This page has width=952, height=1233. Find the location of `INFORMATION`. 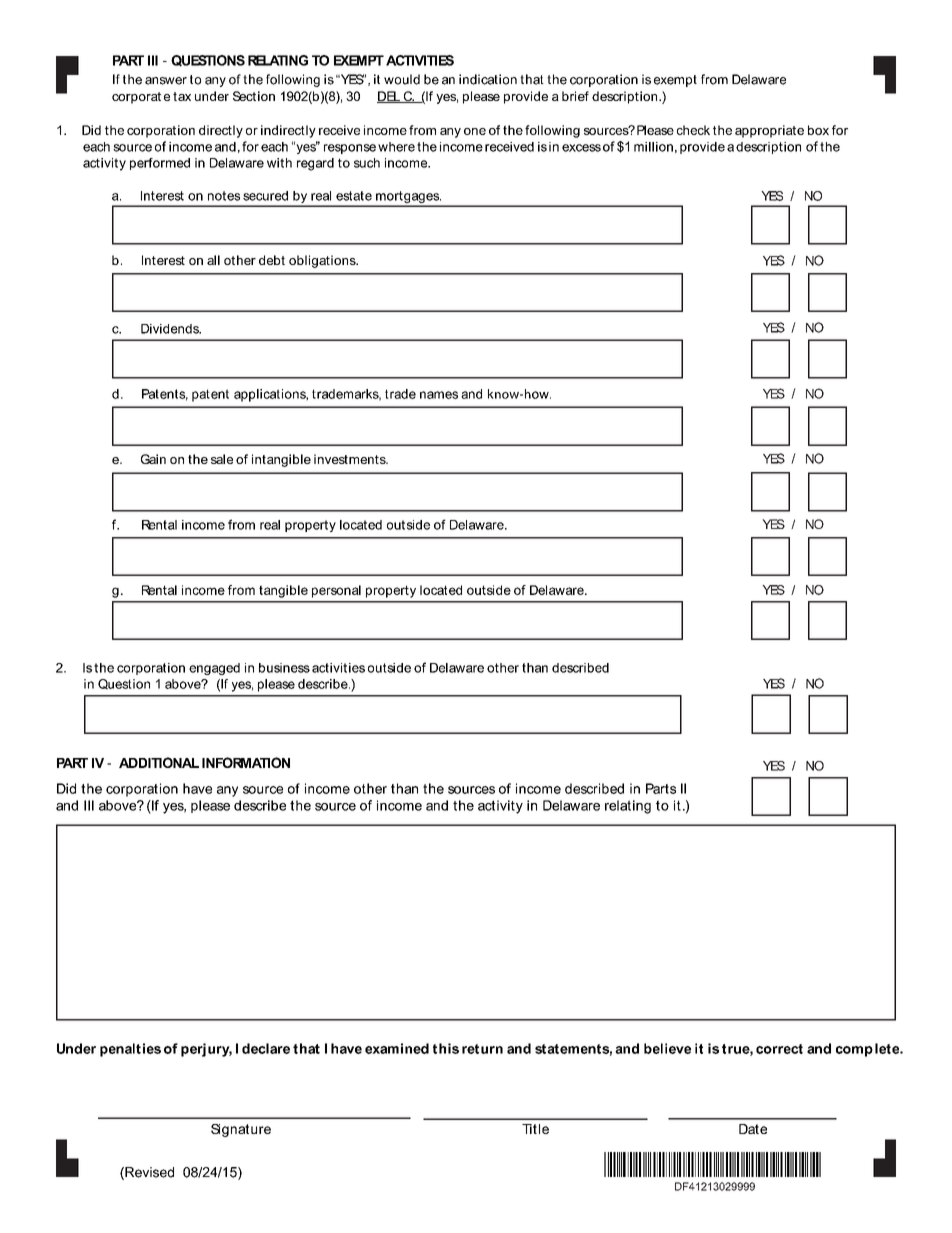

INFORMATION is located at coordinates (246, 762).
